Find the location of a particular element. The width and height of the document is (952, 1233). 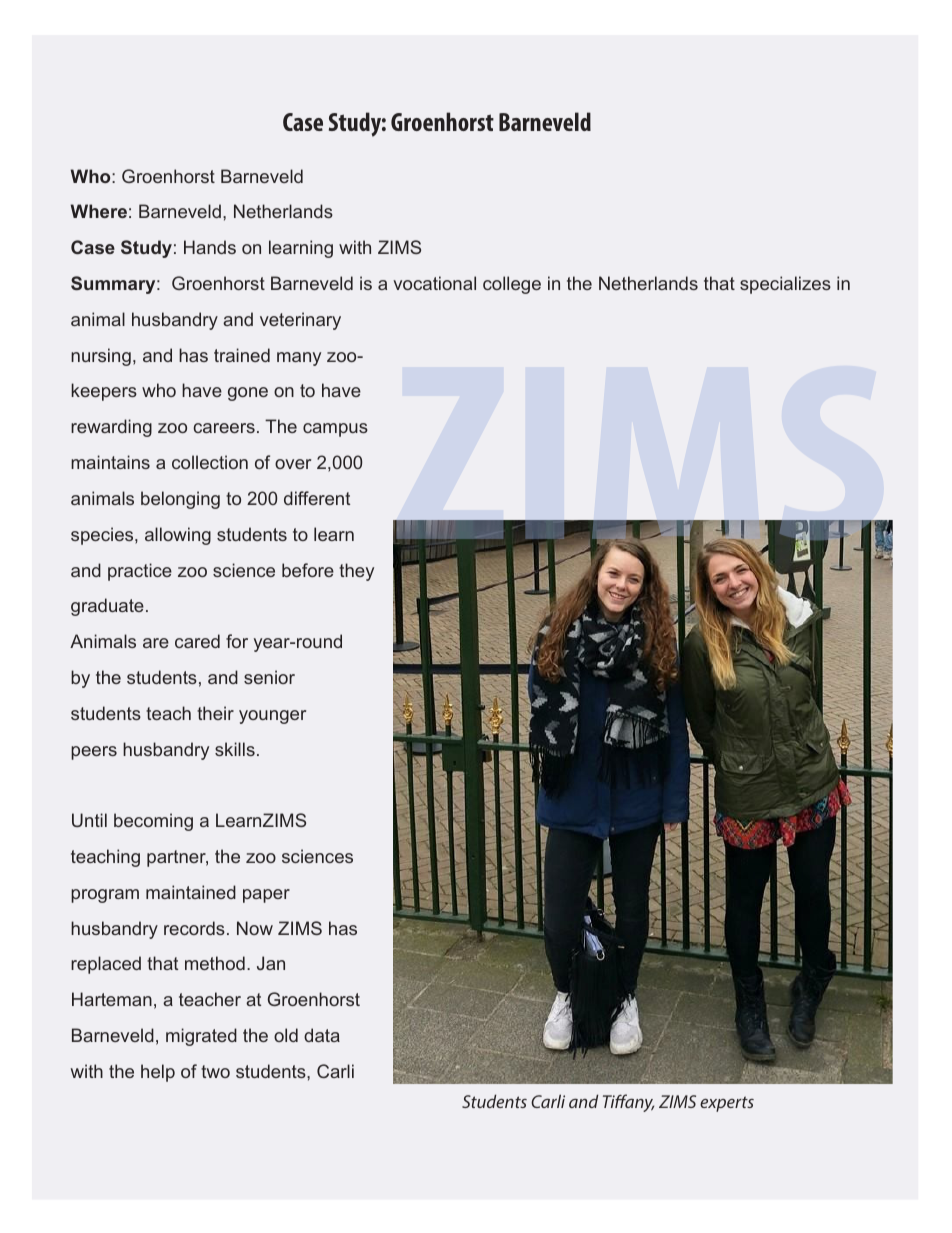

they is located at coordinates (356, 572).
